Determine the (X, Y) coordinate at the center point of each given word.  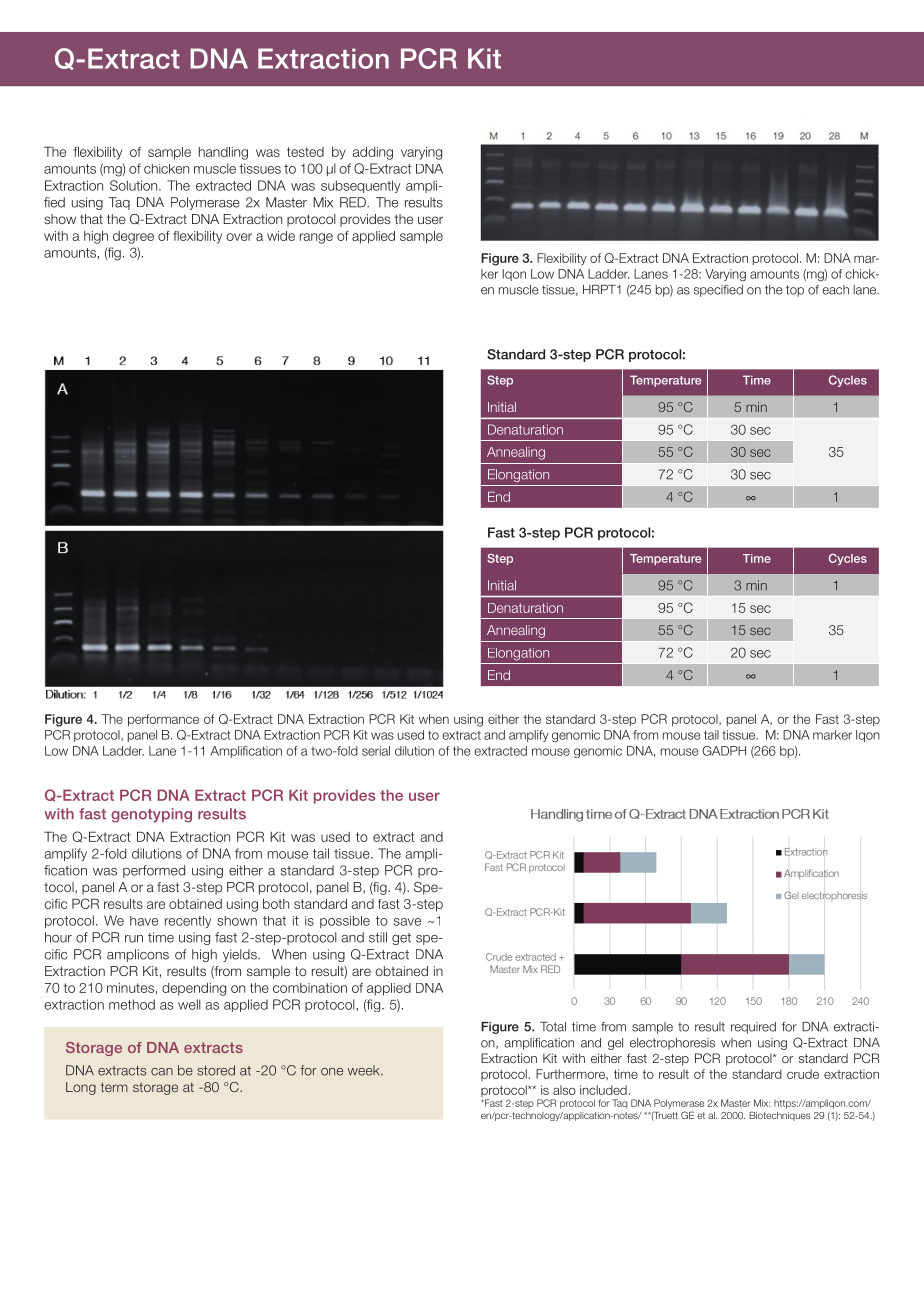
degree (133, 237)
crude (803, 1074)
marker (832, 735)
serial (376, 751)
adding (373, 153)
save (407, 922)
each (835, 290)
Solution (135, 185)
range (316, 238)
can (162, 1072)
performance (163, 720)
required (753, 1028)
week (365, 1070)
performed (154, 871)
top (795, 291)
